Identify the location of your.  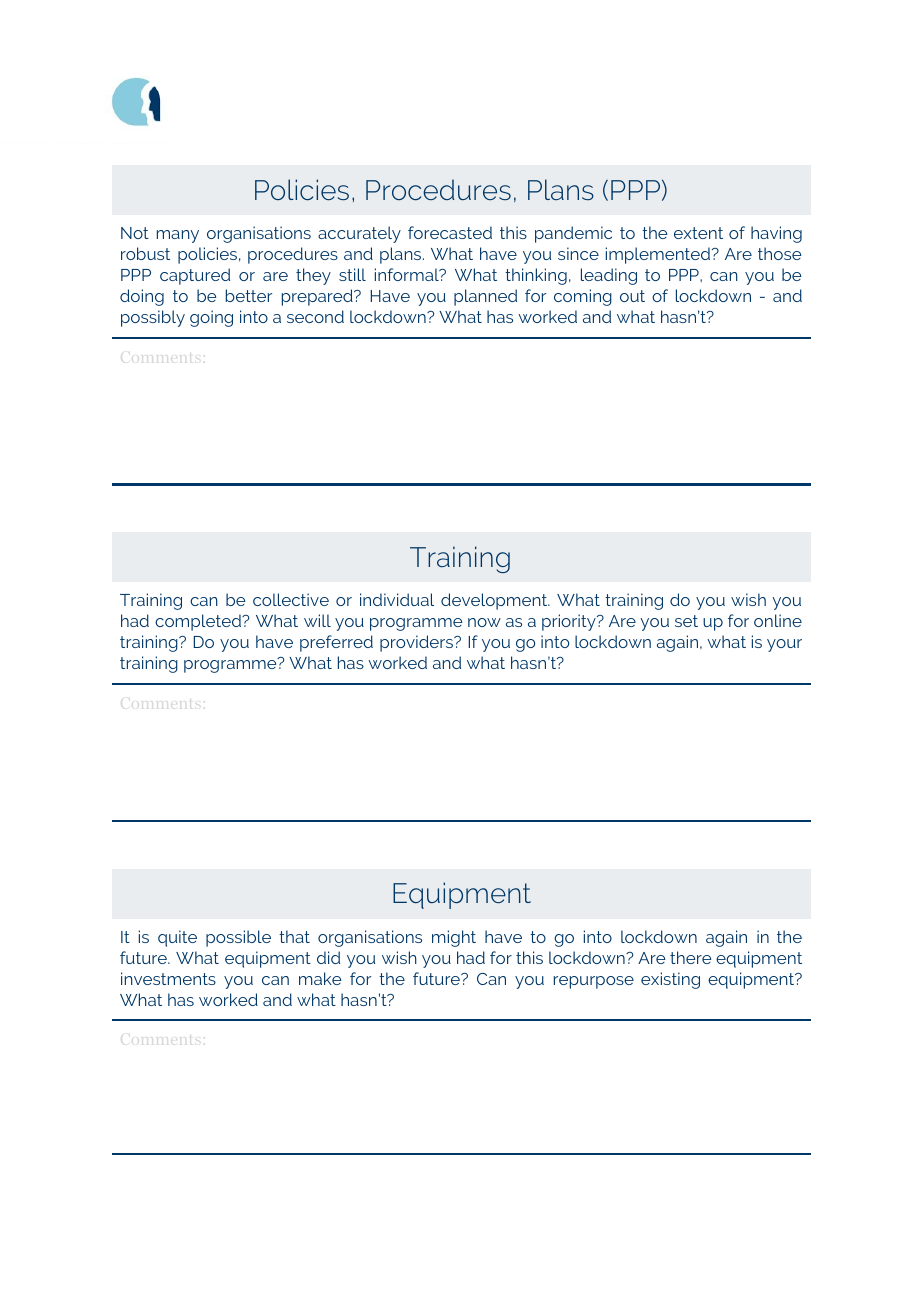
(784, 645).
